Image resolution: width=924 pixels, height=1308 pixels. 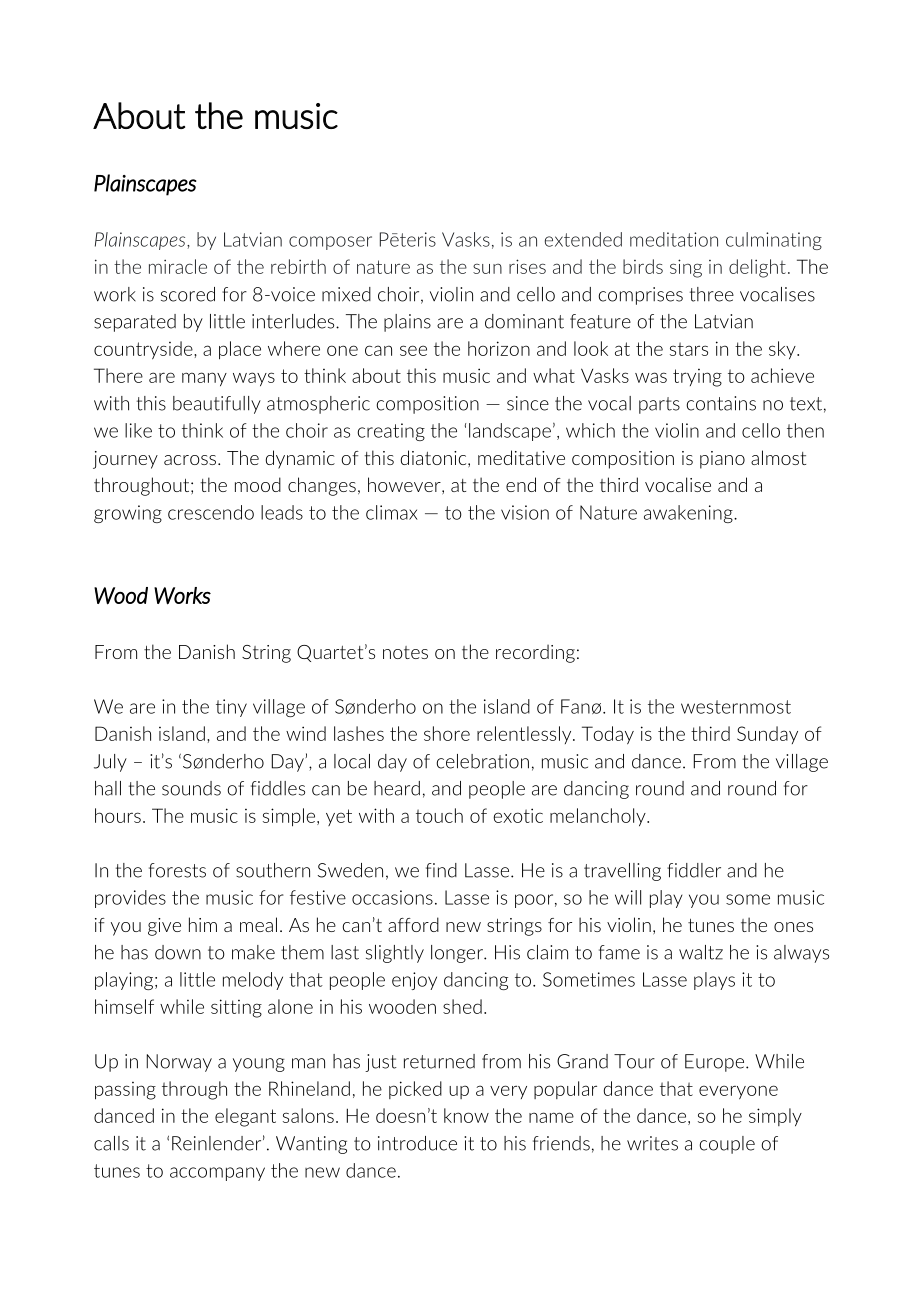 What do you see at coordinates (694, 870) in the screenshot?
I see `fiddler` at bounding box center [694, 870].
